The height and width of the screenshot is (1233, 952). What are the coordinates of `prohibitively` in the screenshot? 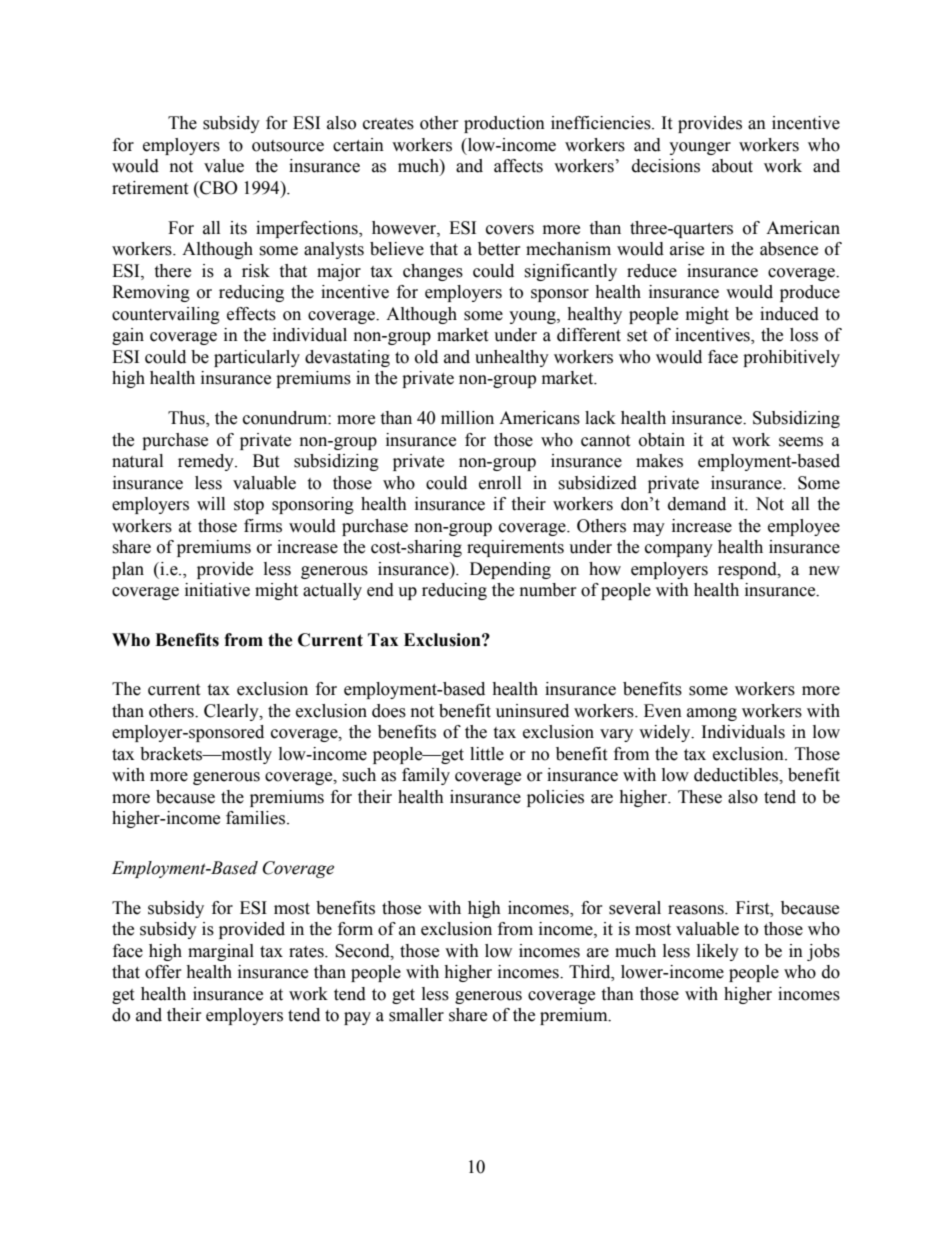 It's located at (791, 358).
